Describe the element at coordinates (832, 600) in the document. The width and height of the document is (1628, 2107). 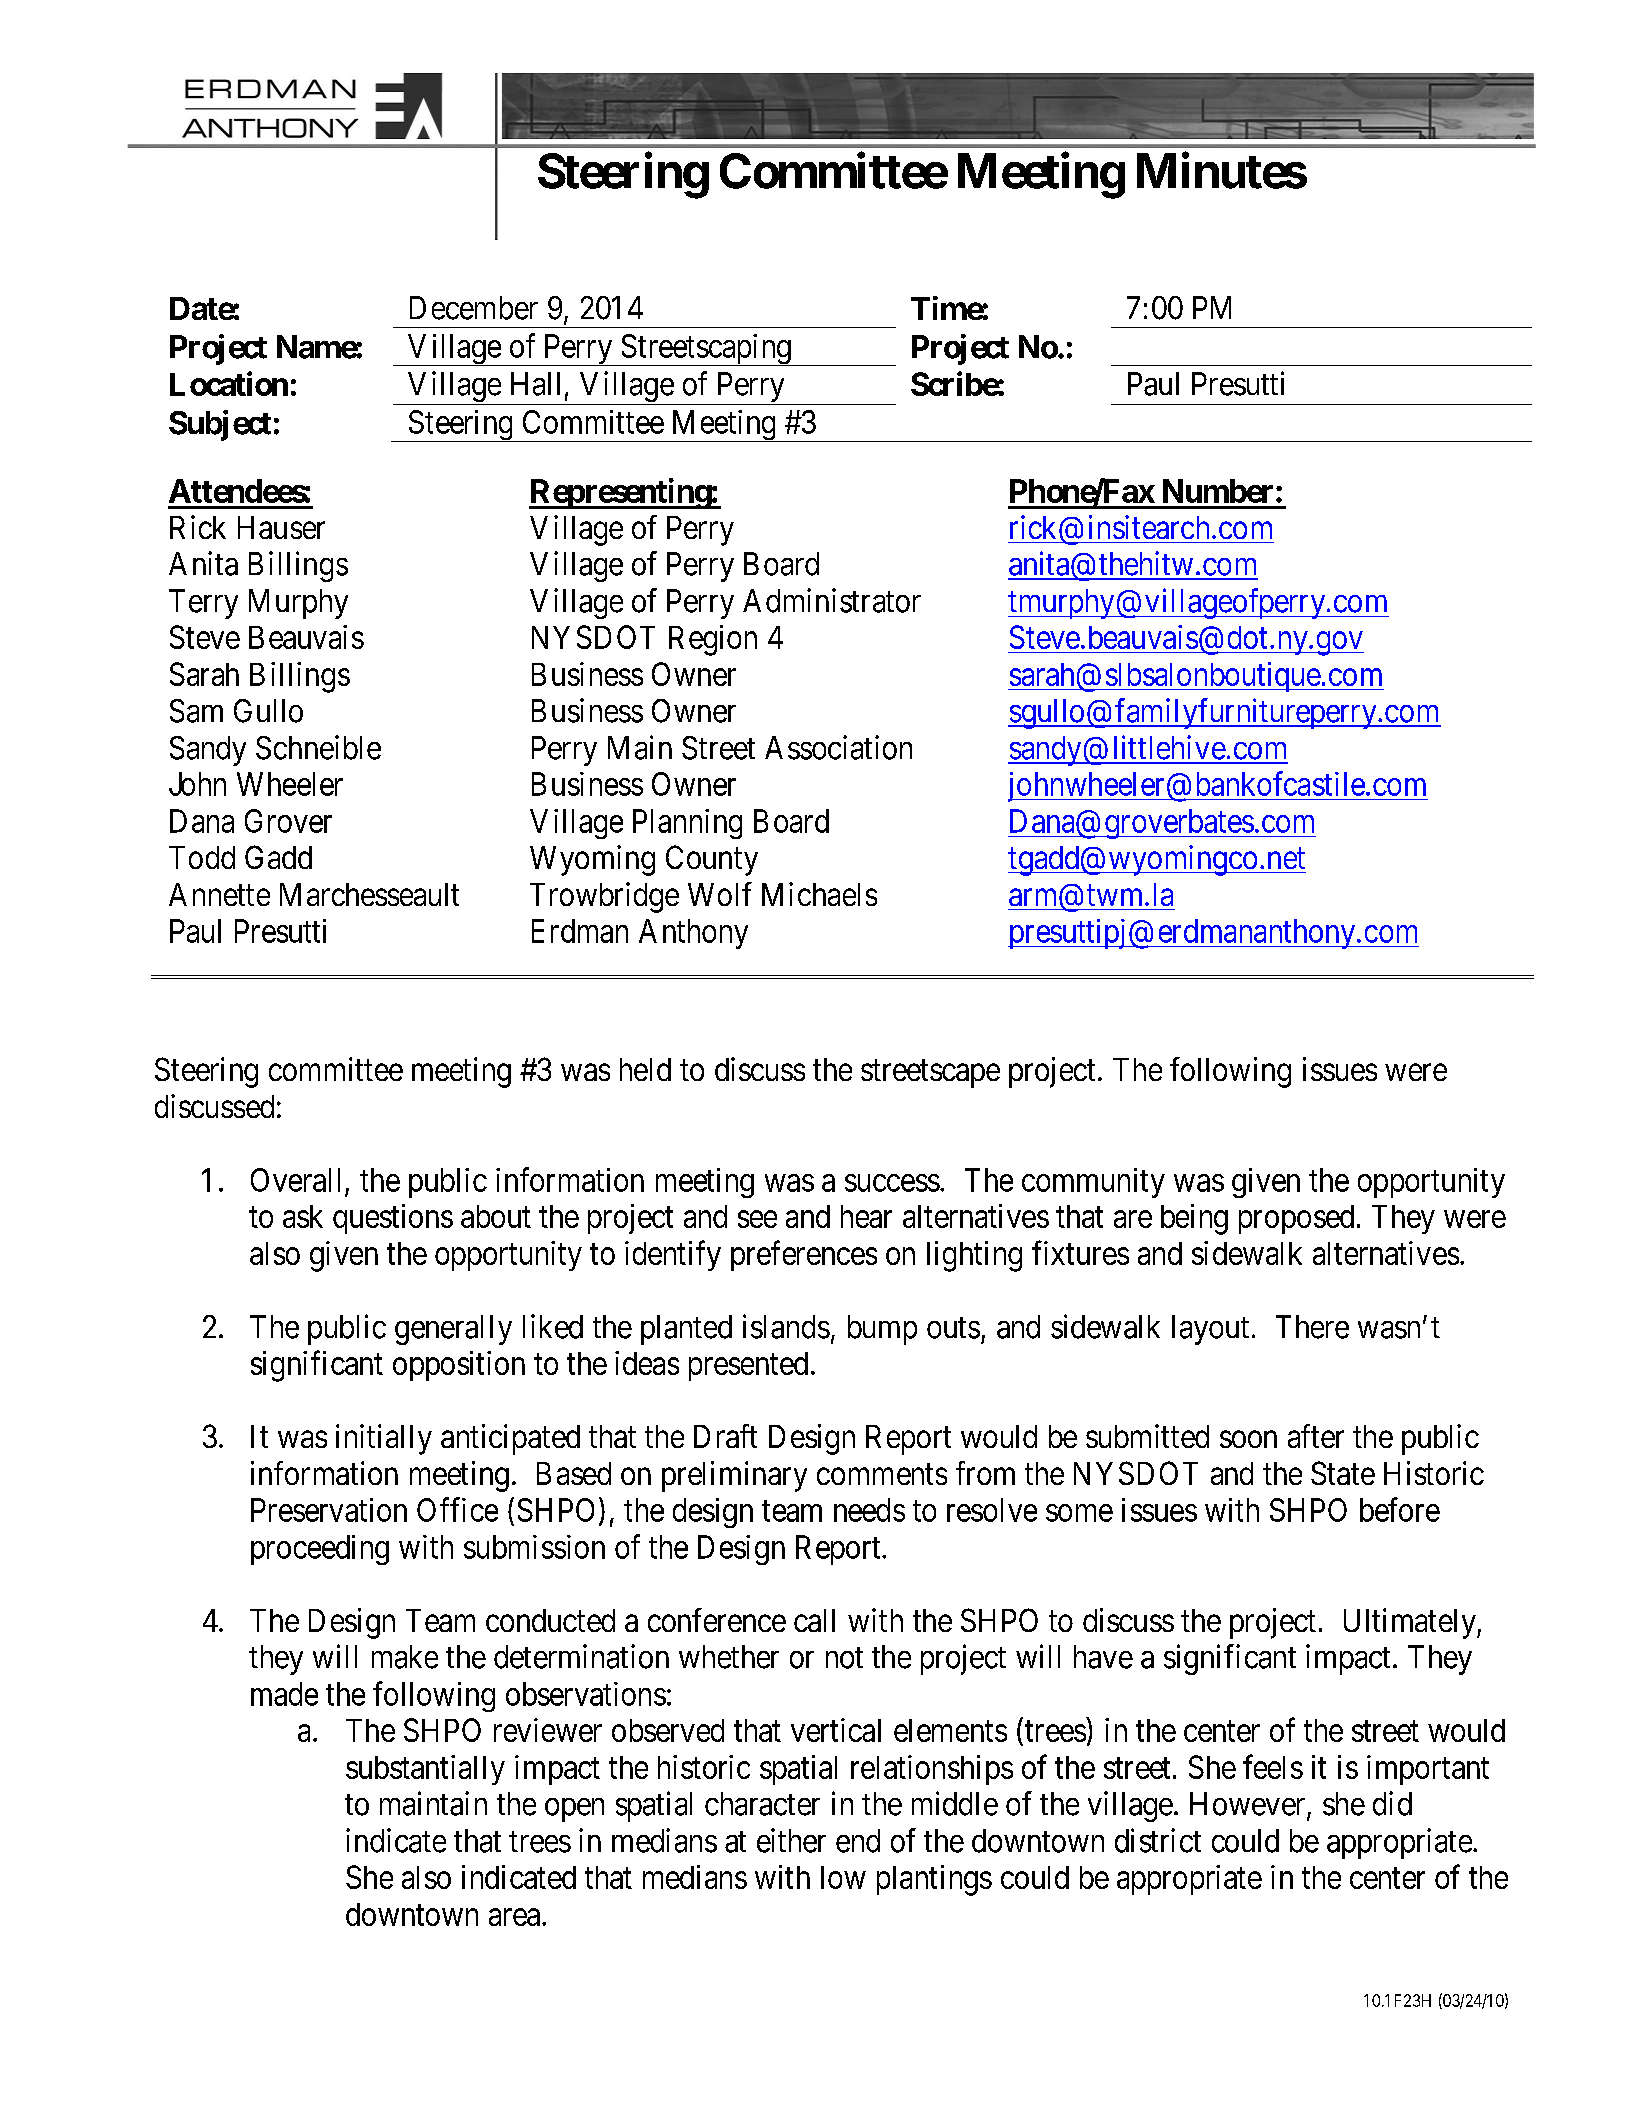
I see `Administrator` at that location.
